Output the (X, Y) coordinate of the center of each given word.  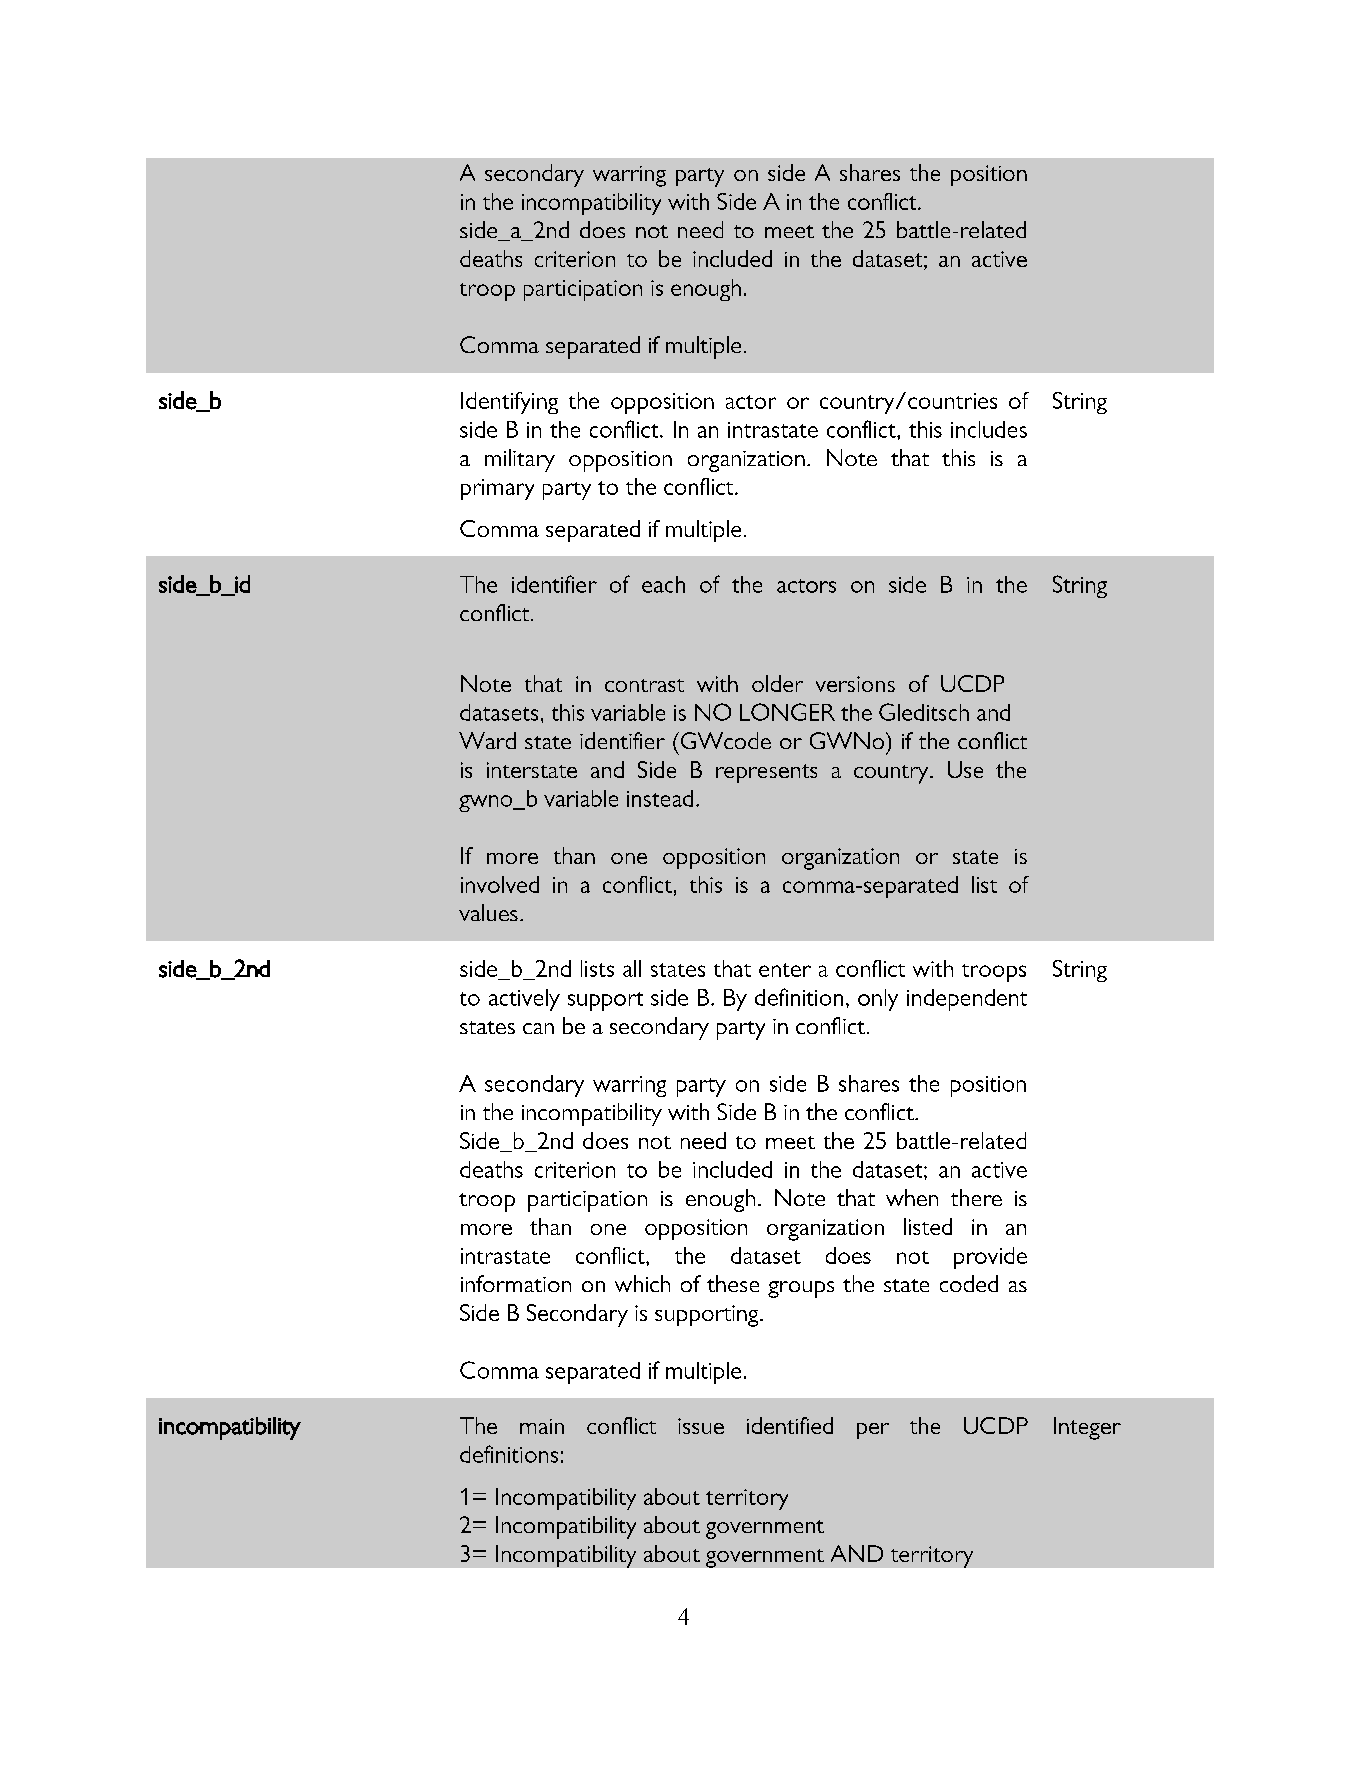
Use (965, 769)
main (542, 1426)
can (538, 1028)
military (520, 460)
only (878, 1000)
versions (855, 684)
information (516, 1283)
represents (766, 773)
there (976, 1197)
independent (967, 1000)
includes (989, 429)
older (777, 683)
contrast (644, 685)
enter (785, 970)
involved (500, 884)
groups (801, 1289)
